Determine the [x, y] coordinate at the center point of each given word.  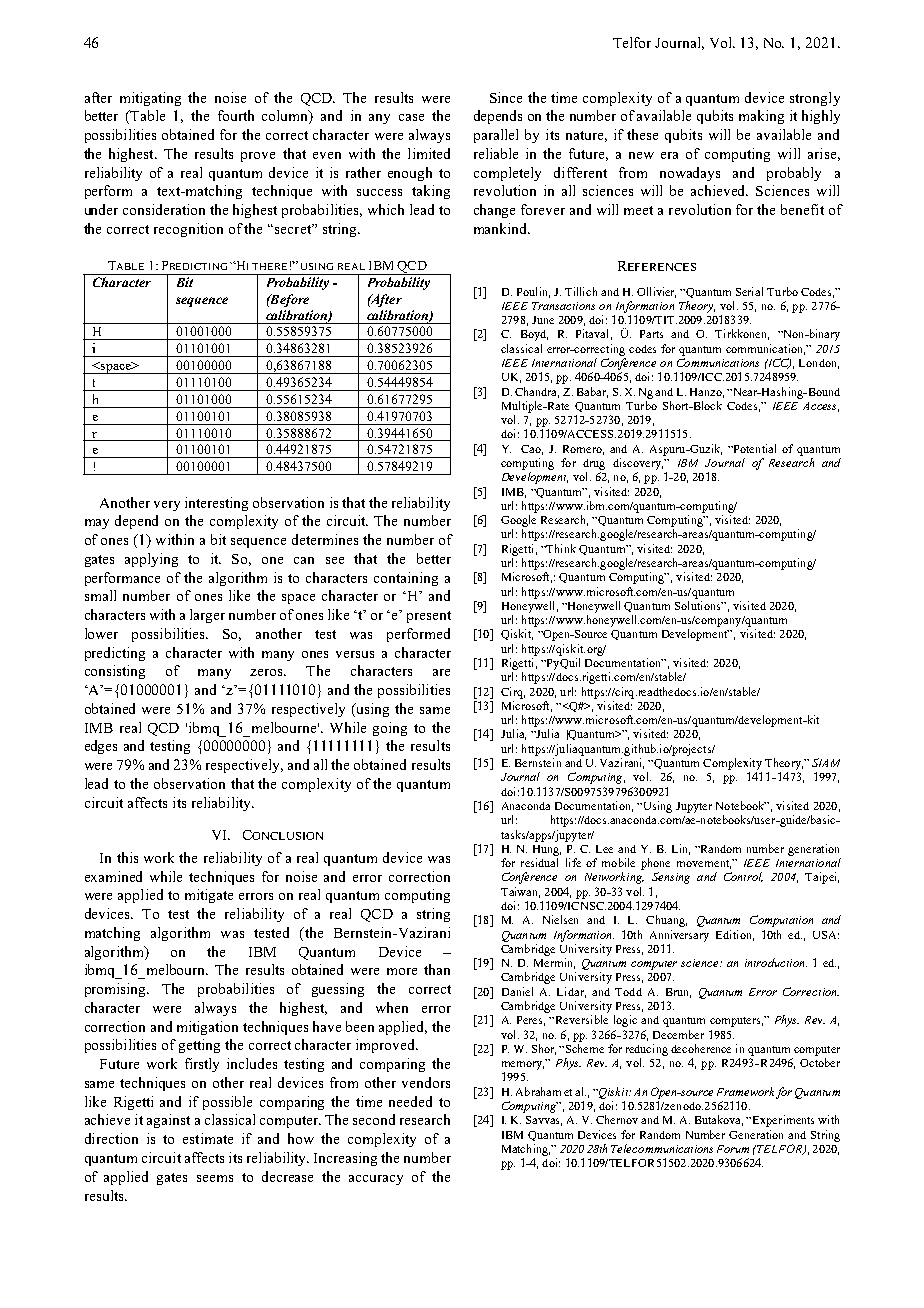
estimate [208, 1138]
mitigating [150, 99]
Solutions [699, 605]
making [761, 117]
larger [207, 616]
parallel [496, 136]
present [429, 617]
